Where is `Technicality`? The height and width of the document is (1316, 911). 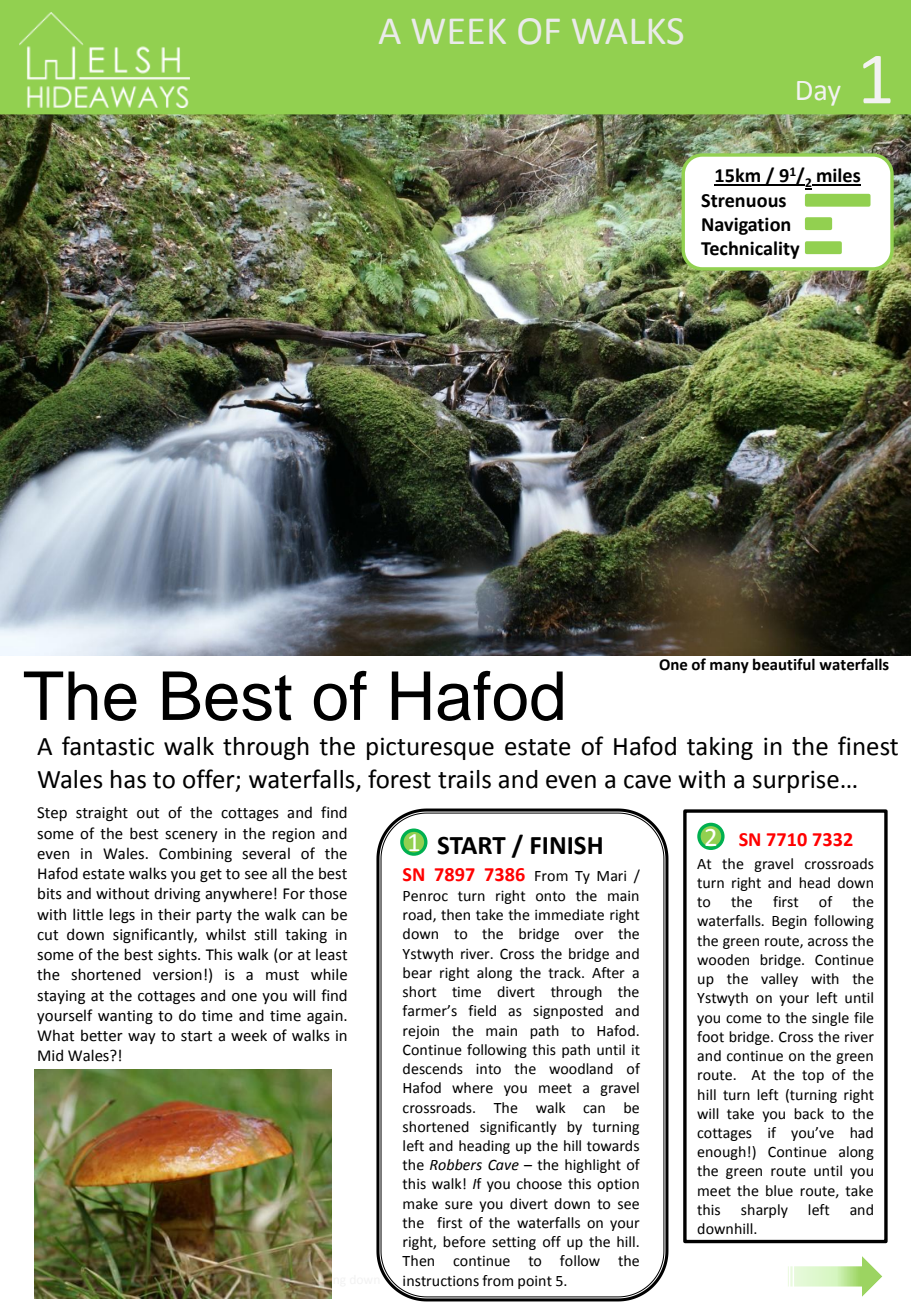 Technicality is located at coordinates (750, 250).
